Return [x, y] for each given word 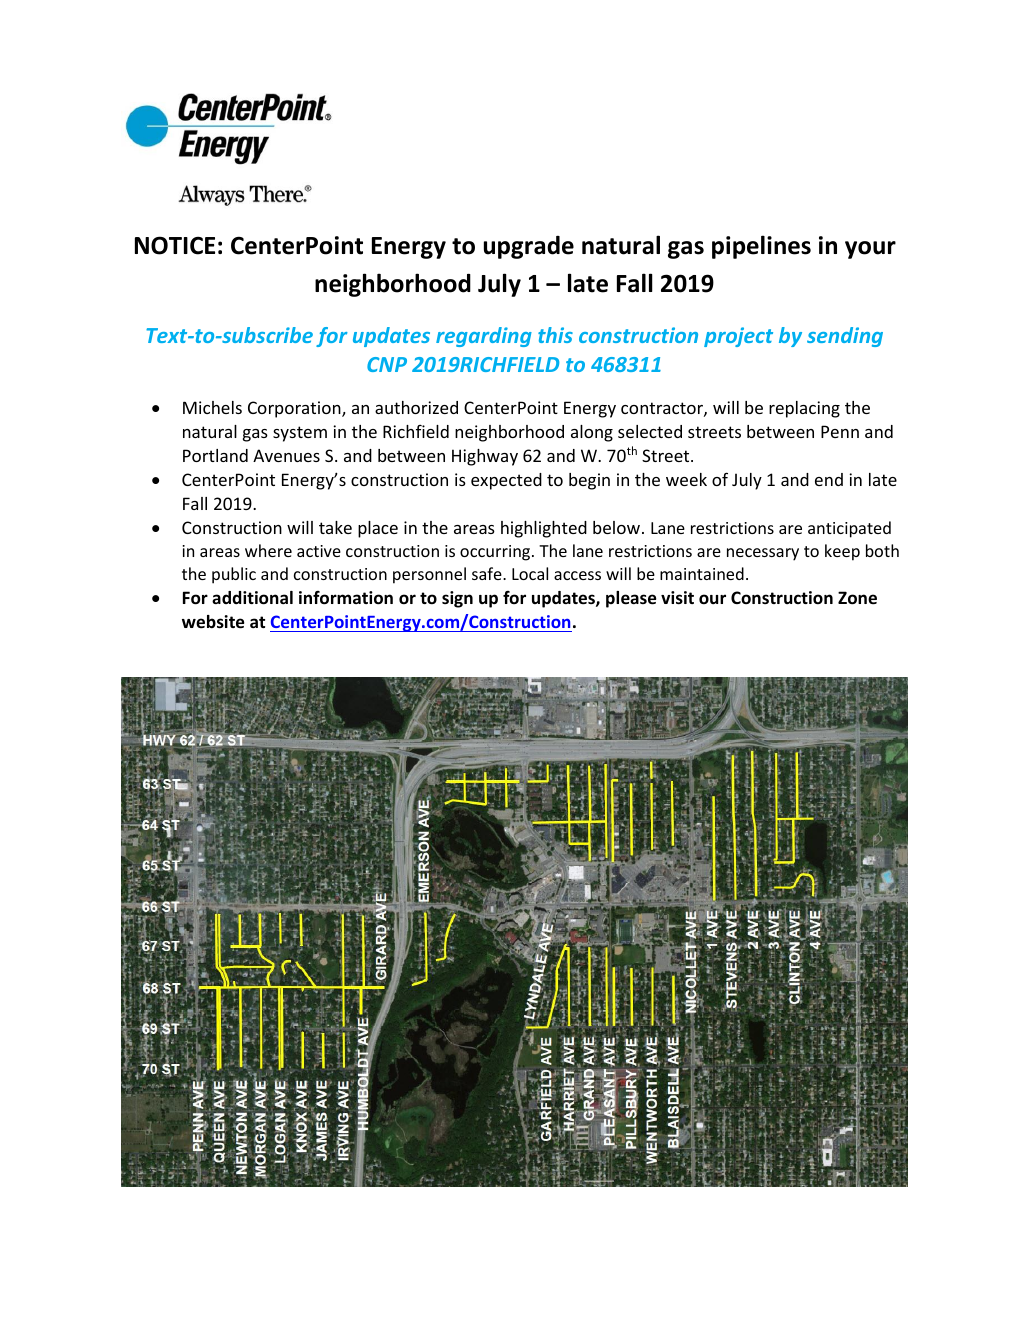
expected [506, 481]
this [555, 335]
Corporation [295, 409]
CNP [387, 364]
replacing [804, 409]
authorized [416, 407]
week [686, 479]
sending [845, 337]
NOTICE [175, 245]
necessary [763, 554]
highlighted [544, 529]
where [268, 550]
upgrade [529, 247]
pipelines [761, 247]
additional [252, 598]
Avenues [286, 455]
